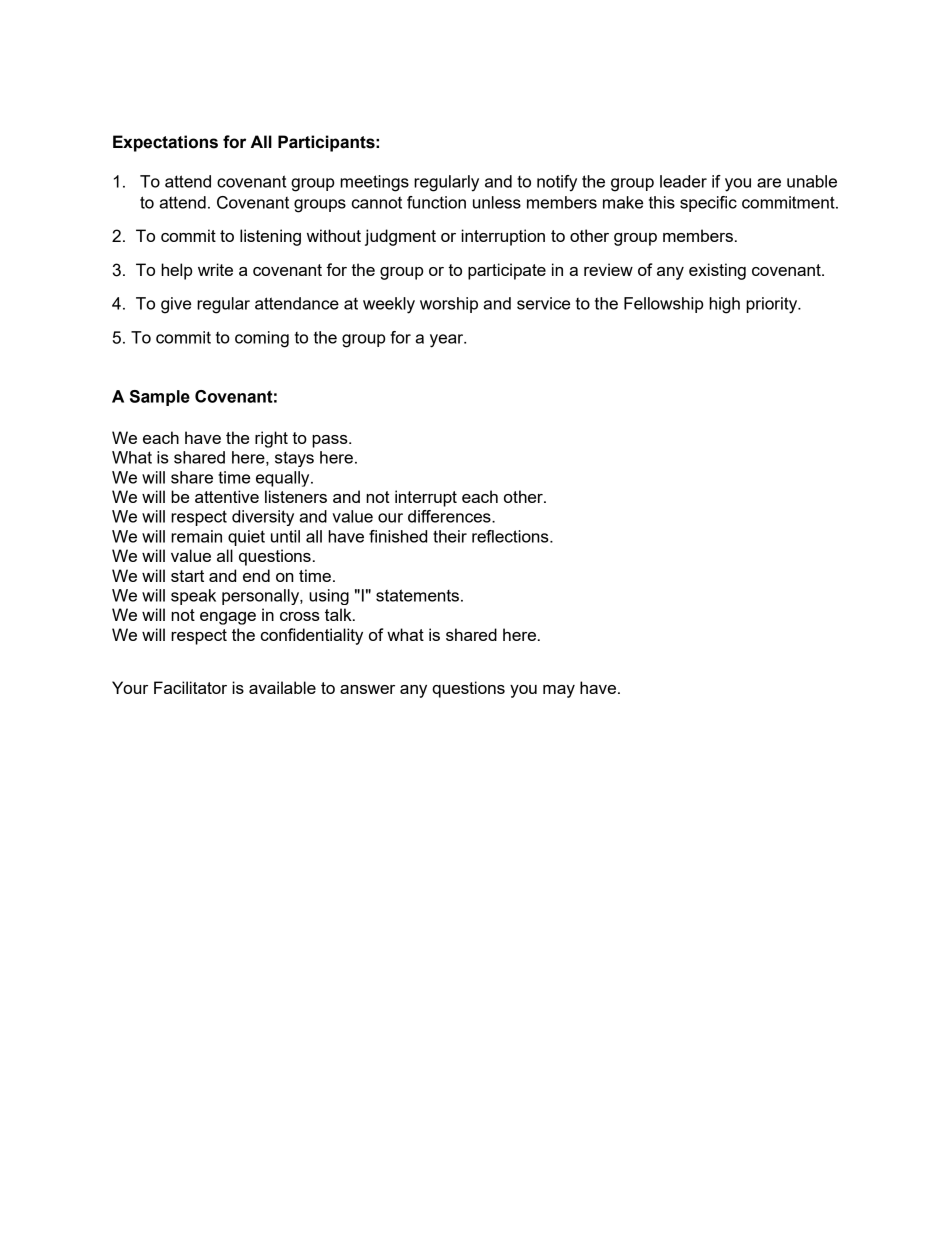 The width and height of the screenshot is (952, 1233). Describe the element at coordinates (450, 536) in the screenshot. I see `their` at that location.
